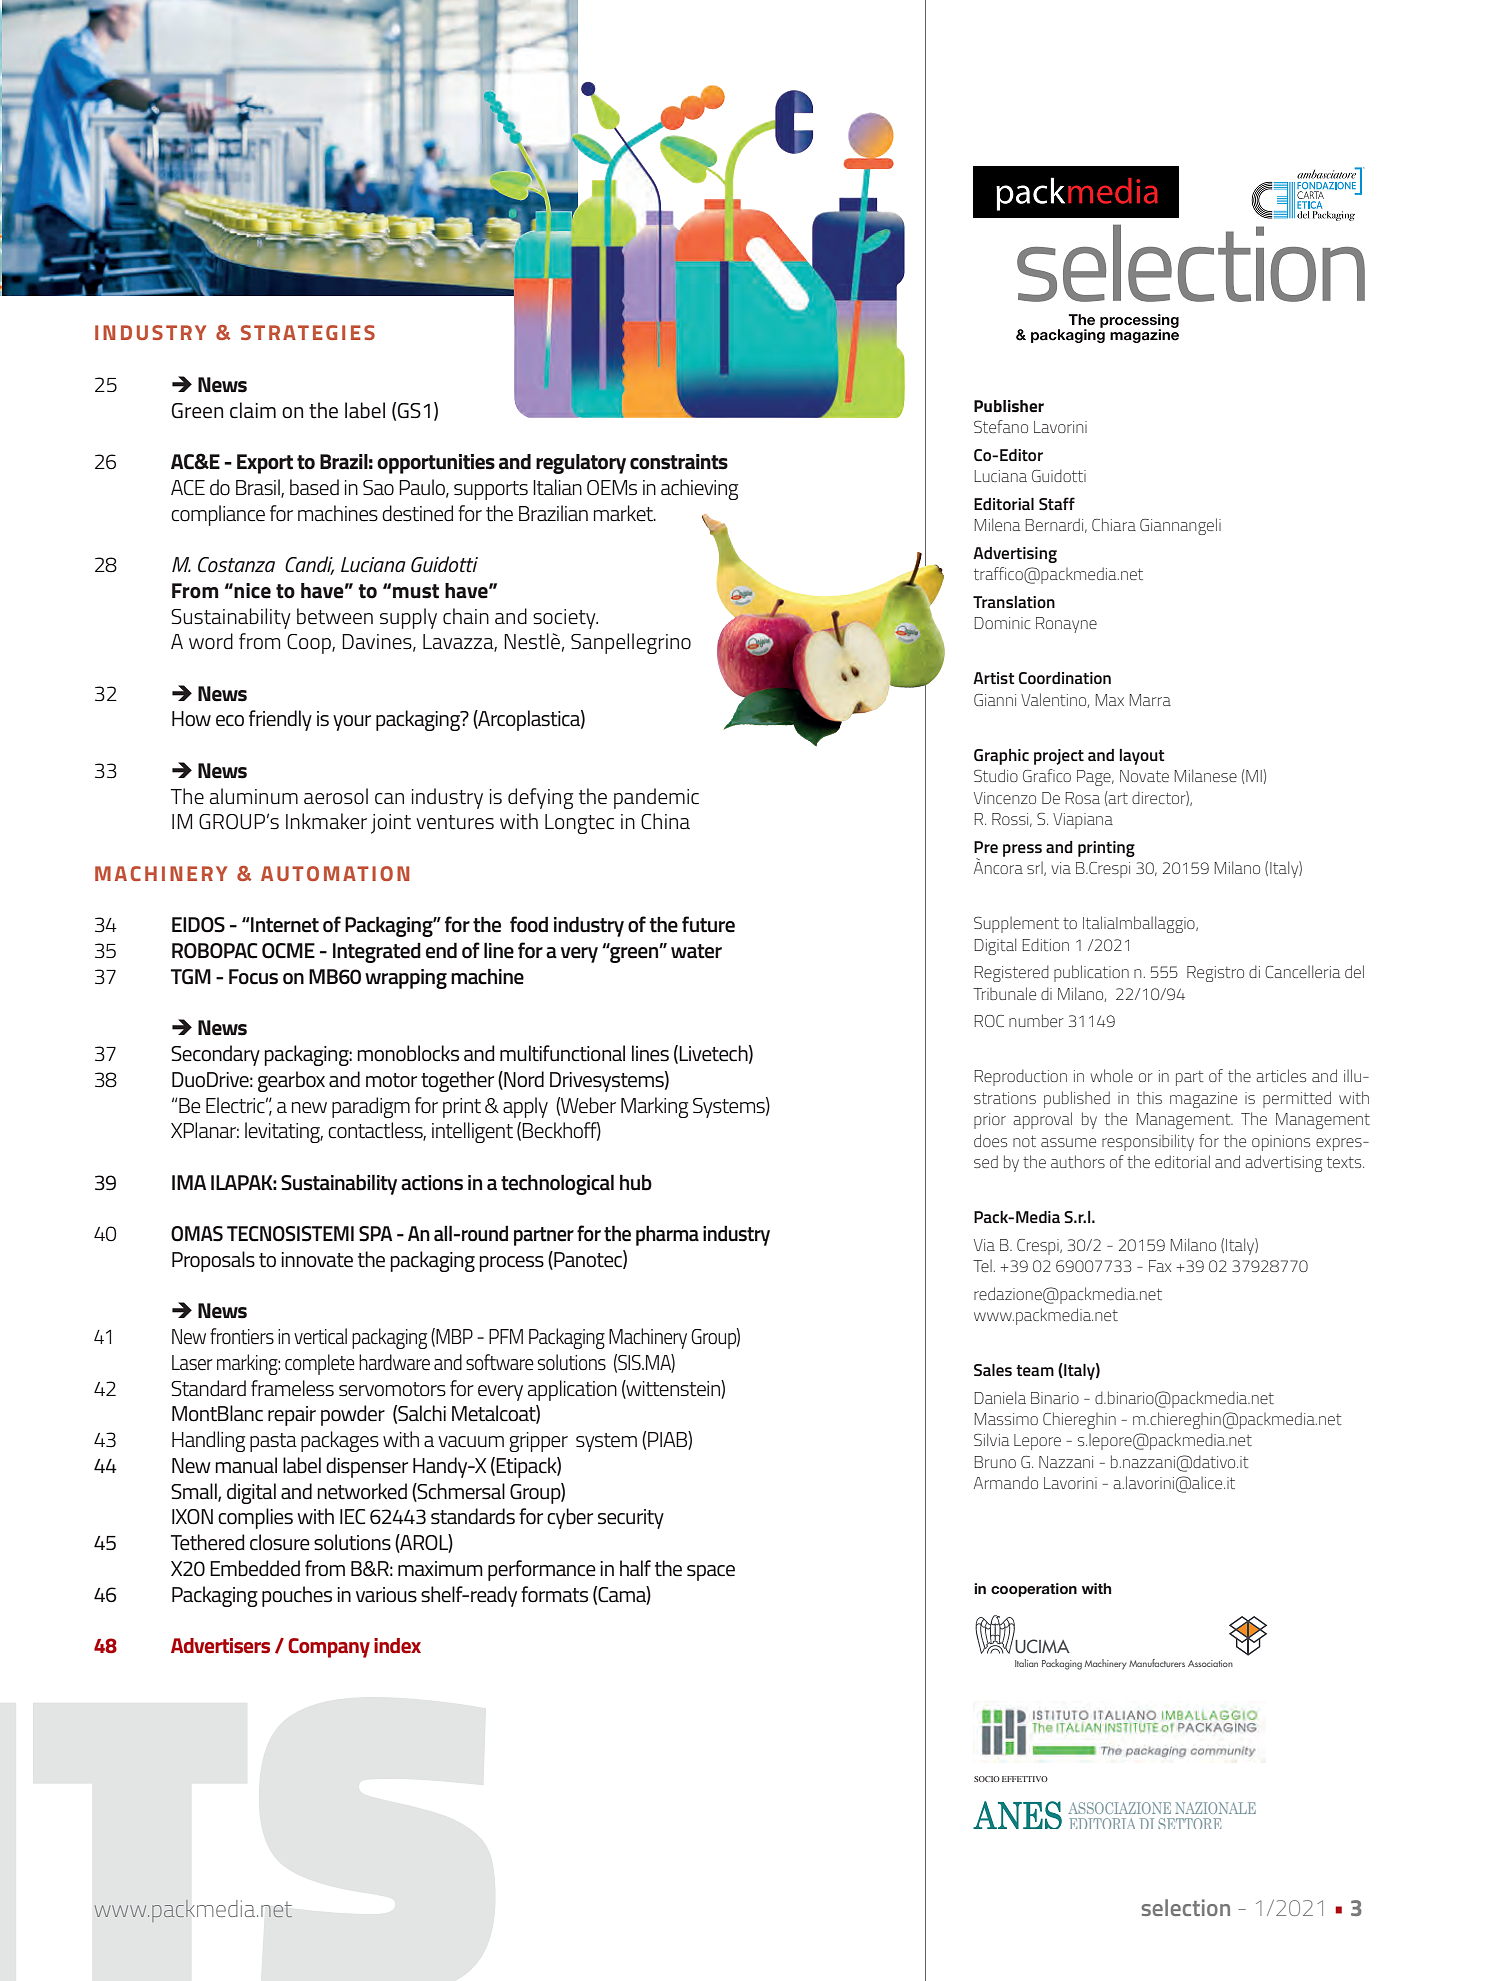 The image size is (1495, 1981). I want to click on layout, so click(1142, 757).
